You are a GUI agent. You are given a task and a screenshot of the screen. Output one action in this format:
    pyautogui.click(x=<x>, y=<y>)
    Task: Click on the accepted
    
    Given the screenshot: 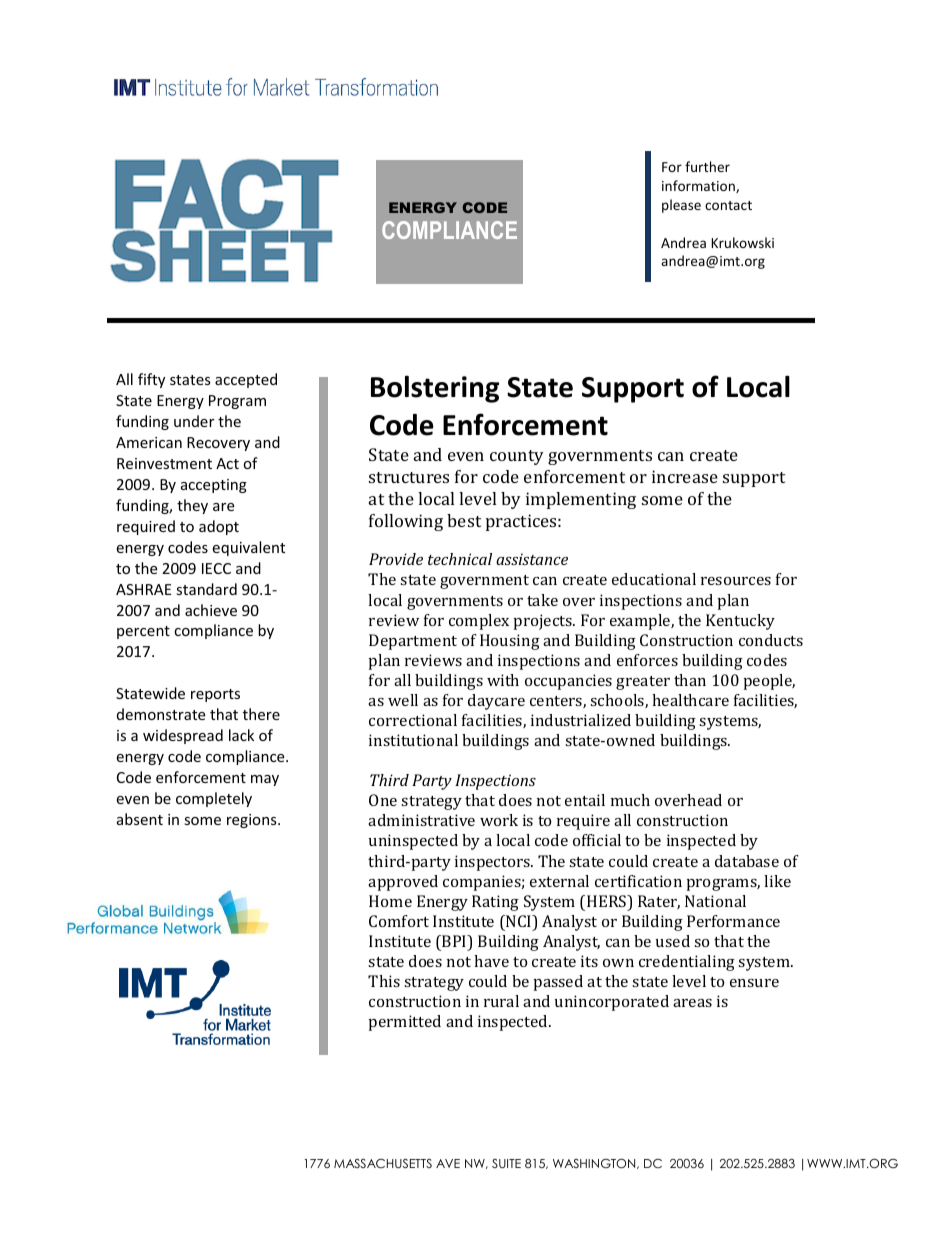 What is the action you would take?
    pyautogui.click(x=246, y=380)
